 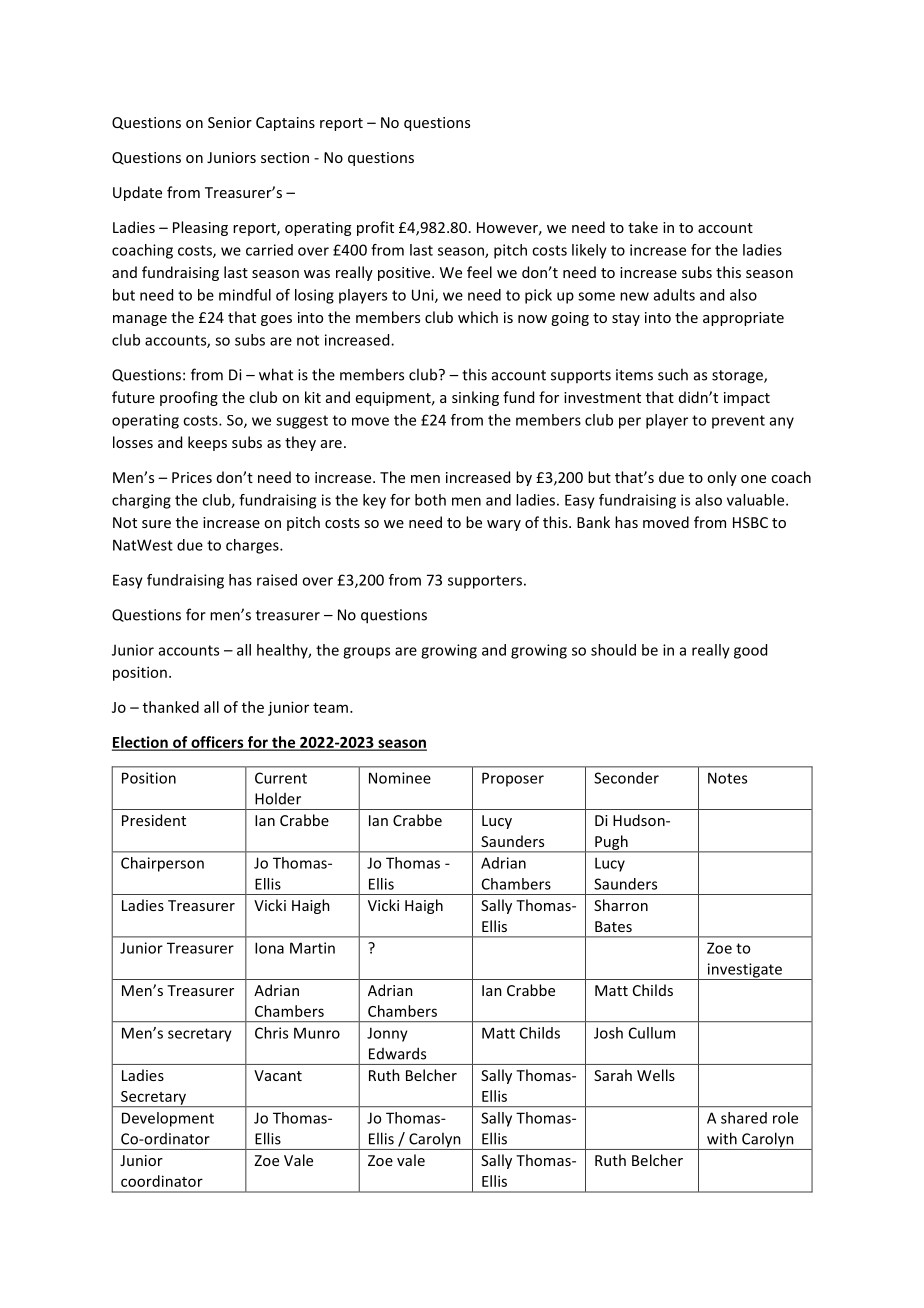 I want to click on sinking, so click(x=475, y=398).
